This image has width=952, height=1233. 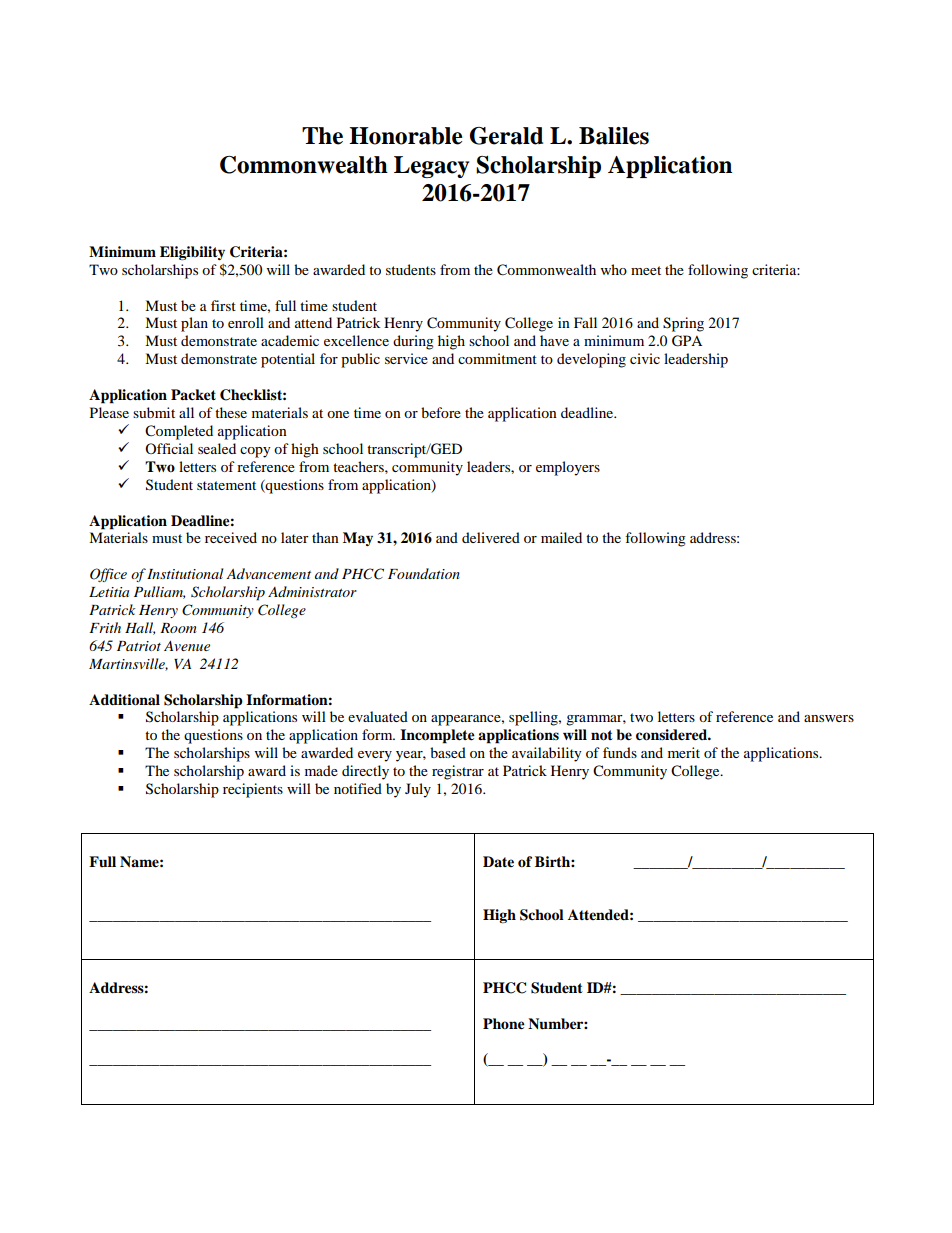 I want to click on Foundation, so click(x=424, y=573).
